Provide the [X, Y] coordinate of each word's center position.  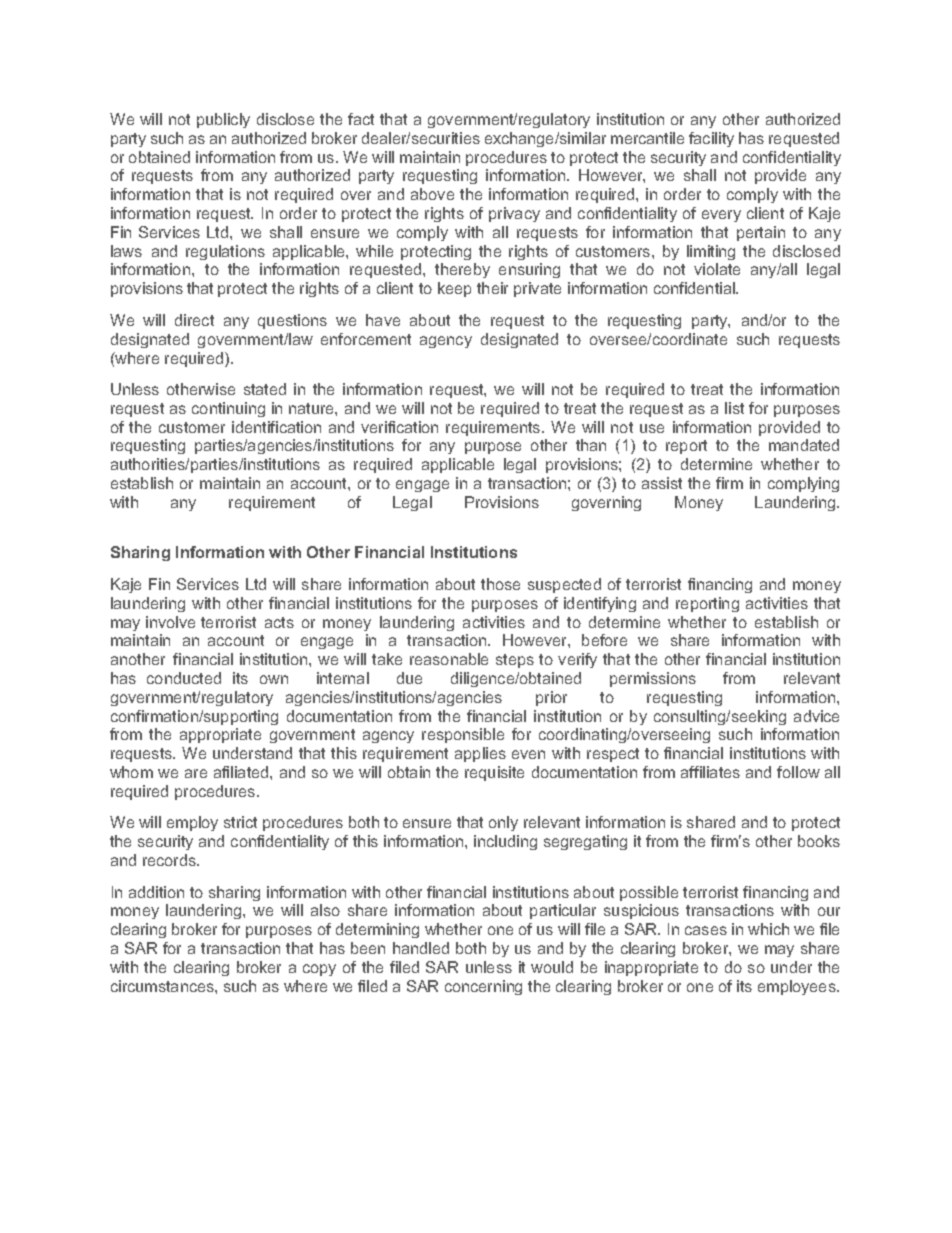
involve [170, 622]
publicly [223, 120]
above [432, 194]
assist [662, 483]
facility [711, 139]
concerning [483, 987]
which [768, 929]
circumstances [163, 986]
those [500, 584]
